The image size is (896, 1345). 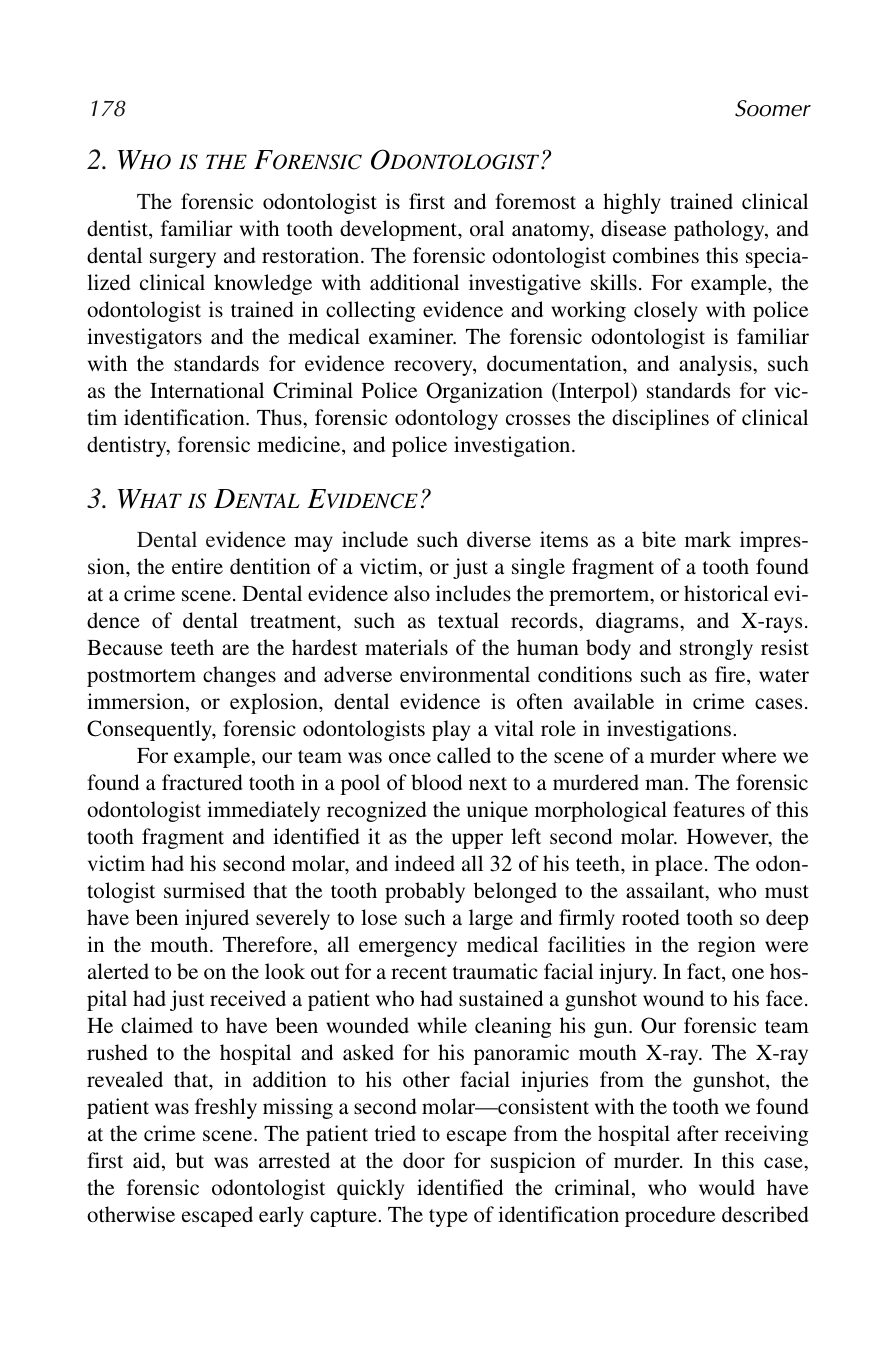 I want to click on region, so click(x=727, y=946).
